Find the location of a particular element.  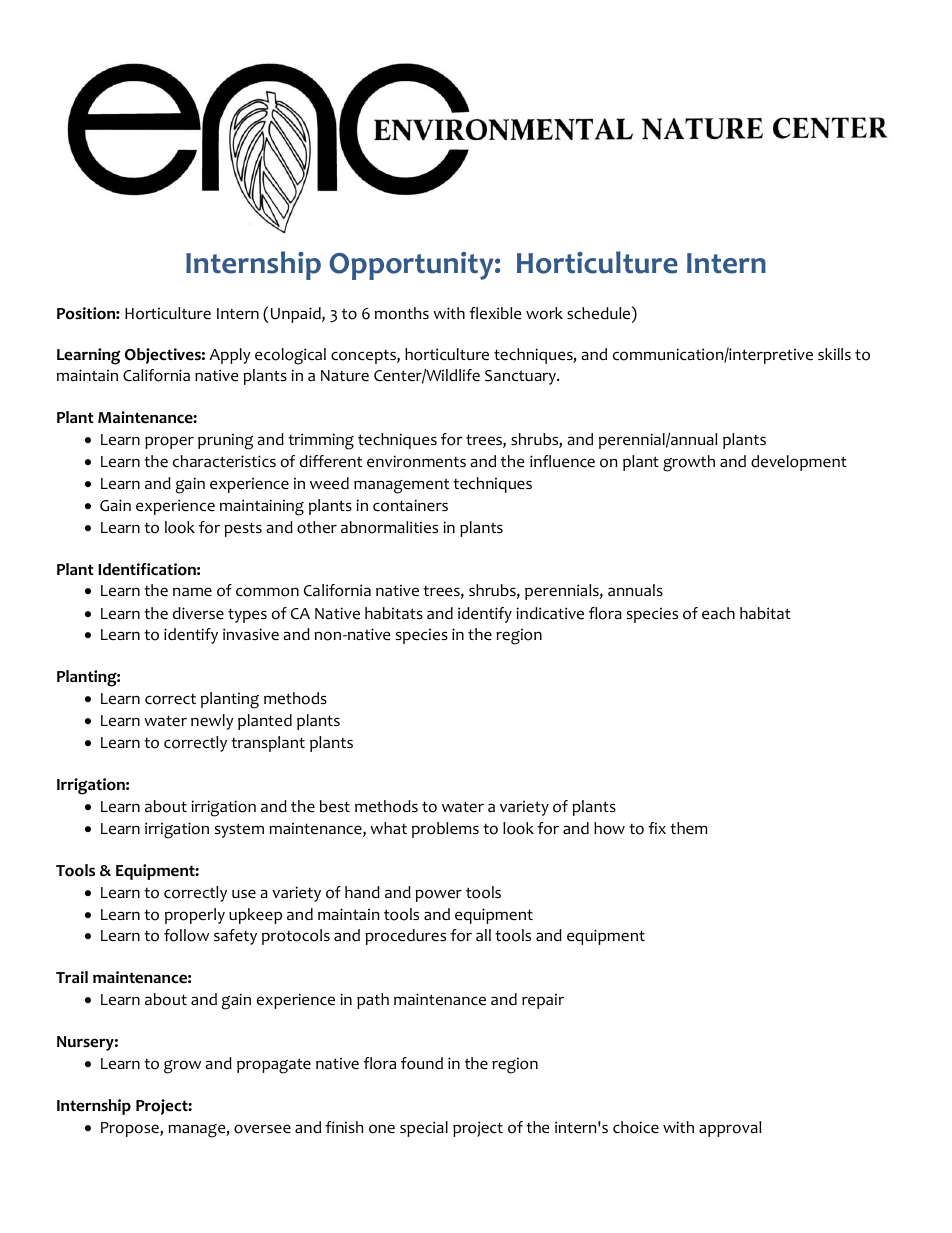

skills is located at coordinates (834, 354).
